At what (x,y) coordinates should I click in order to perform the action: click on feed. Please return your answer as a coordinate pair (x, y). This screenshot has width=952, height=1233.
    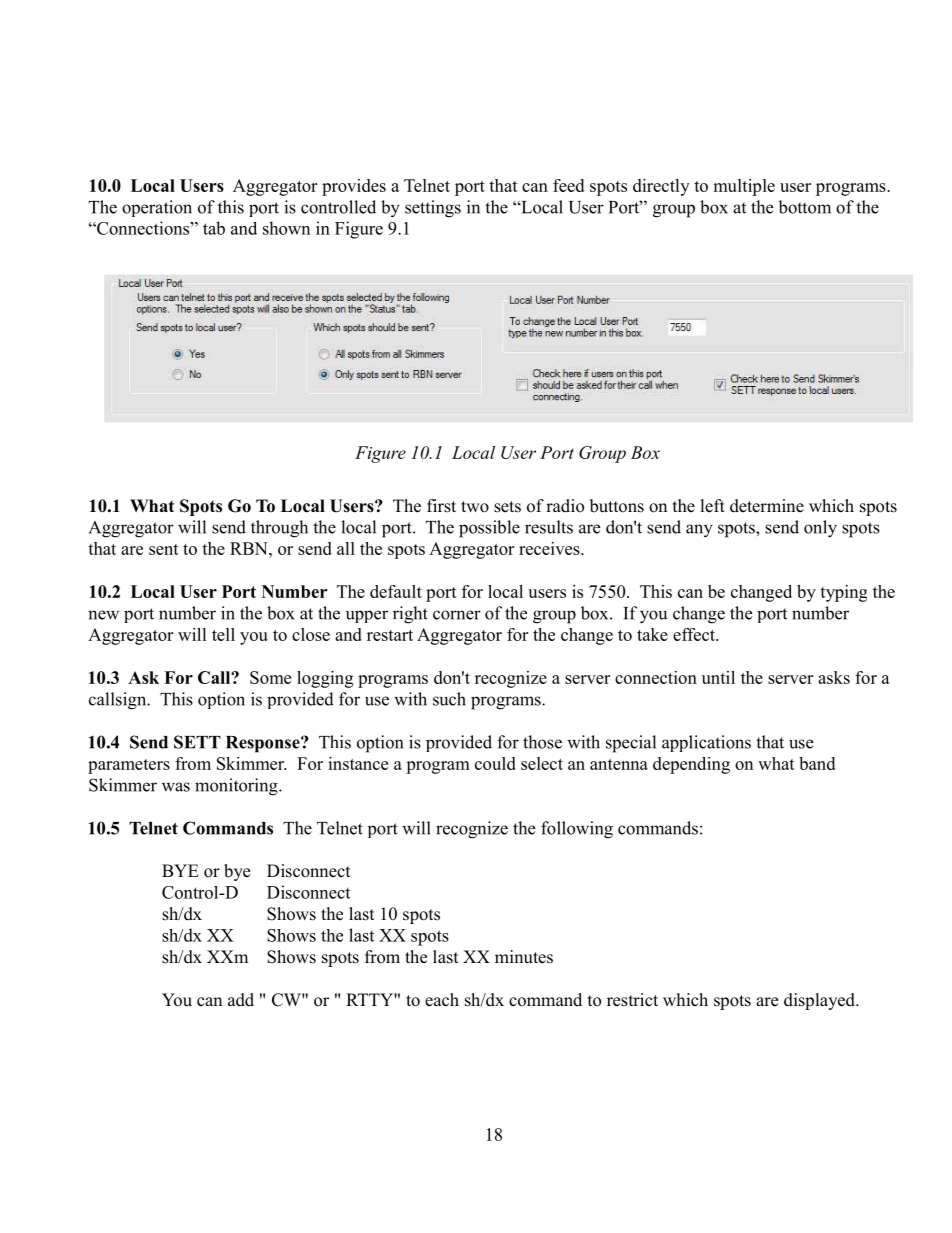
    Looking at the image, I should click on (568, 185).
